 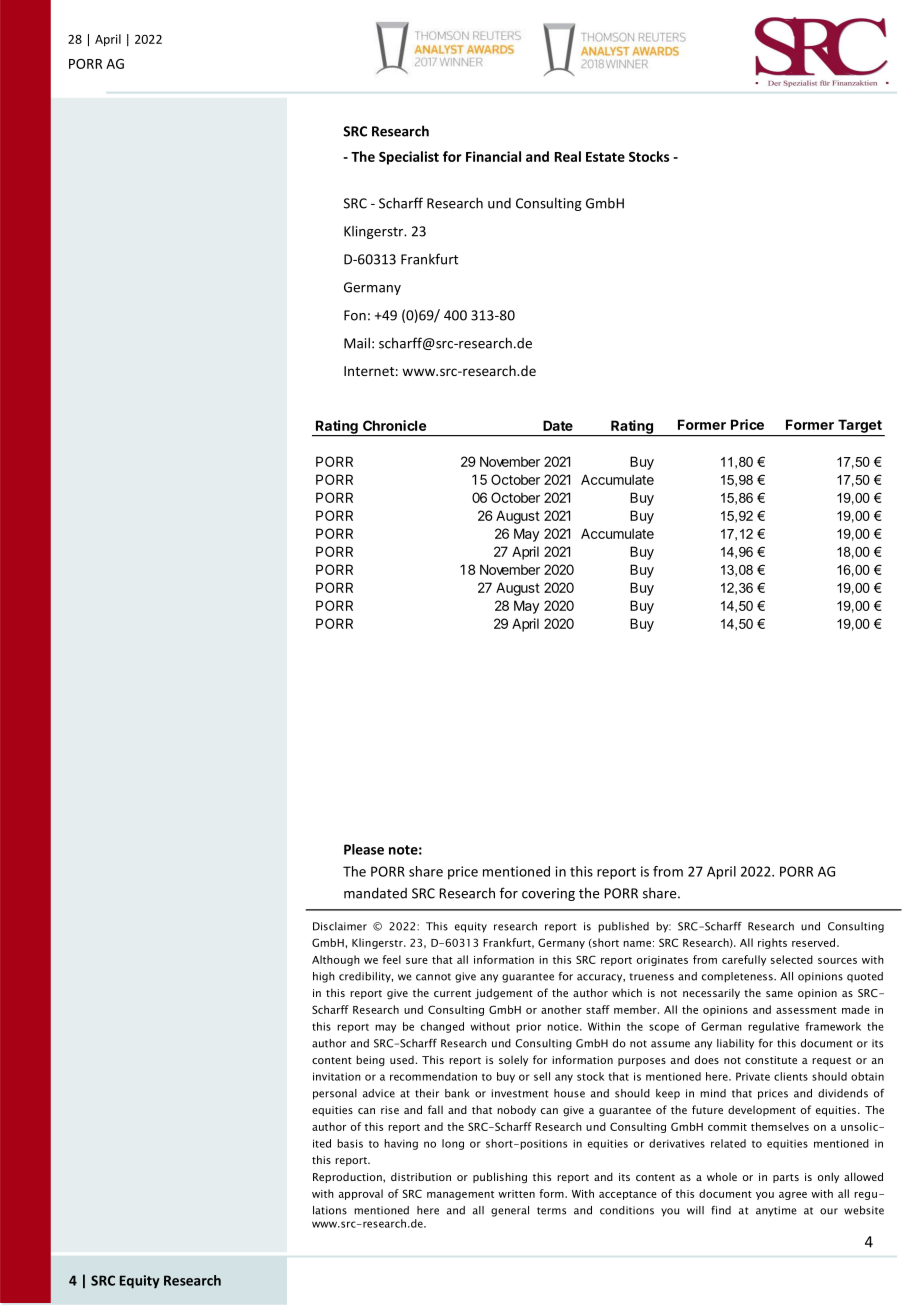 I want to click on Chronicle, so click(x=394, y=425).
